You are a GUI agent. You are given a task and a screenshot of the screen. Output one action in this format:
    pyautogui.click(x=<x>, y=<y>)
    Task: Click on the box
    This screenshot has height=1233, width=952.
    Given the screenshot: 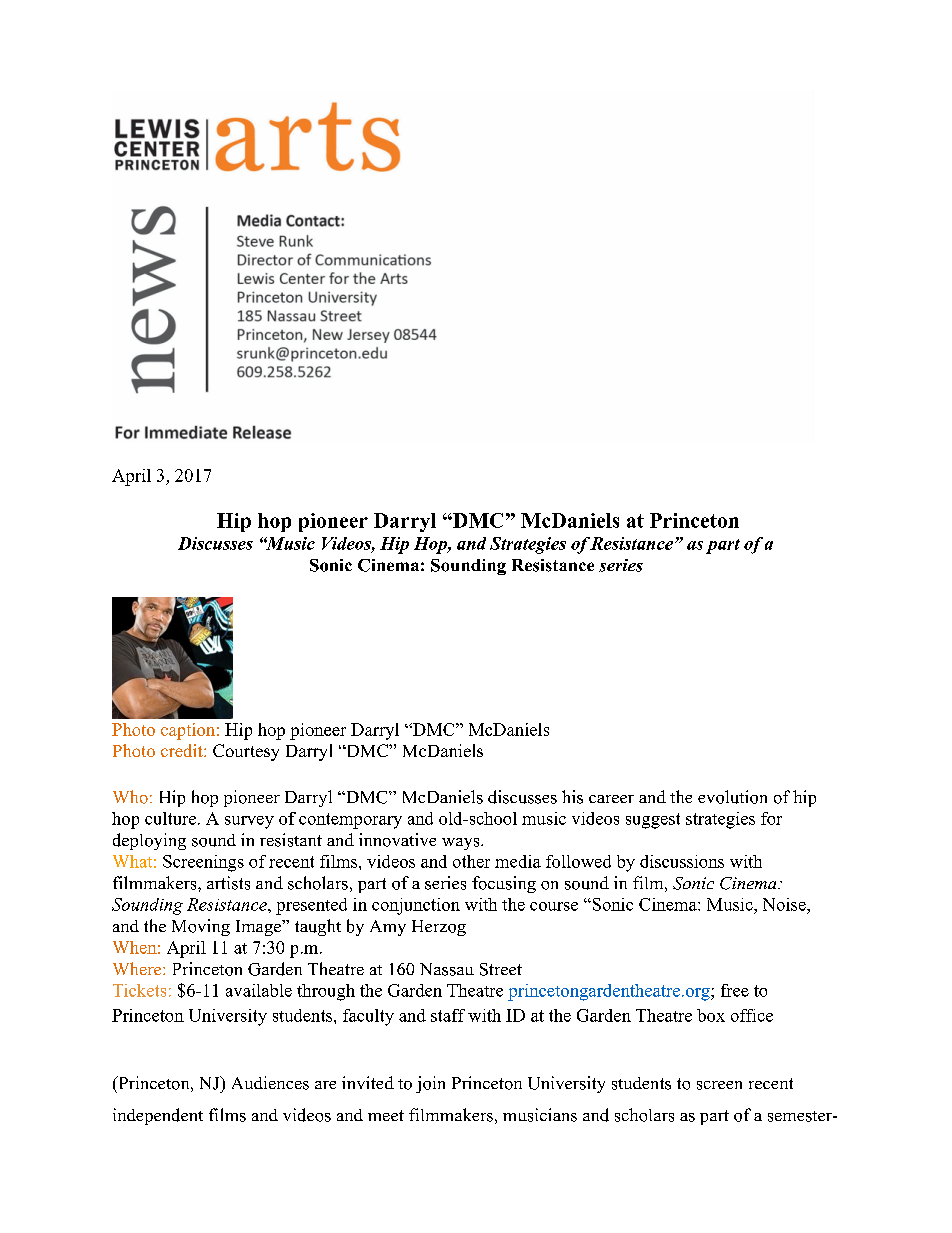 What is the action you would take?
    pyautogui.click(x=711, y=1015)
